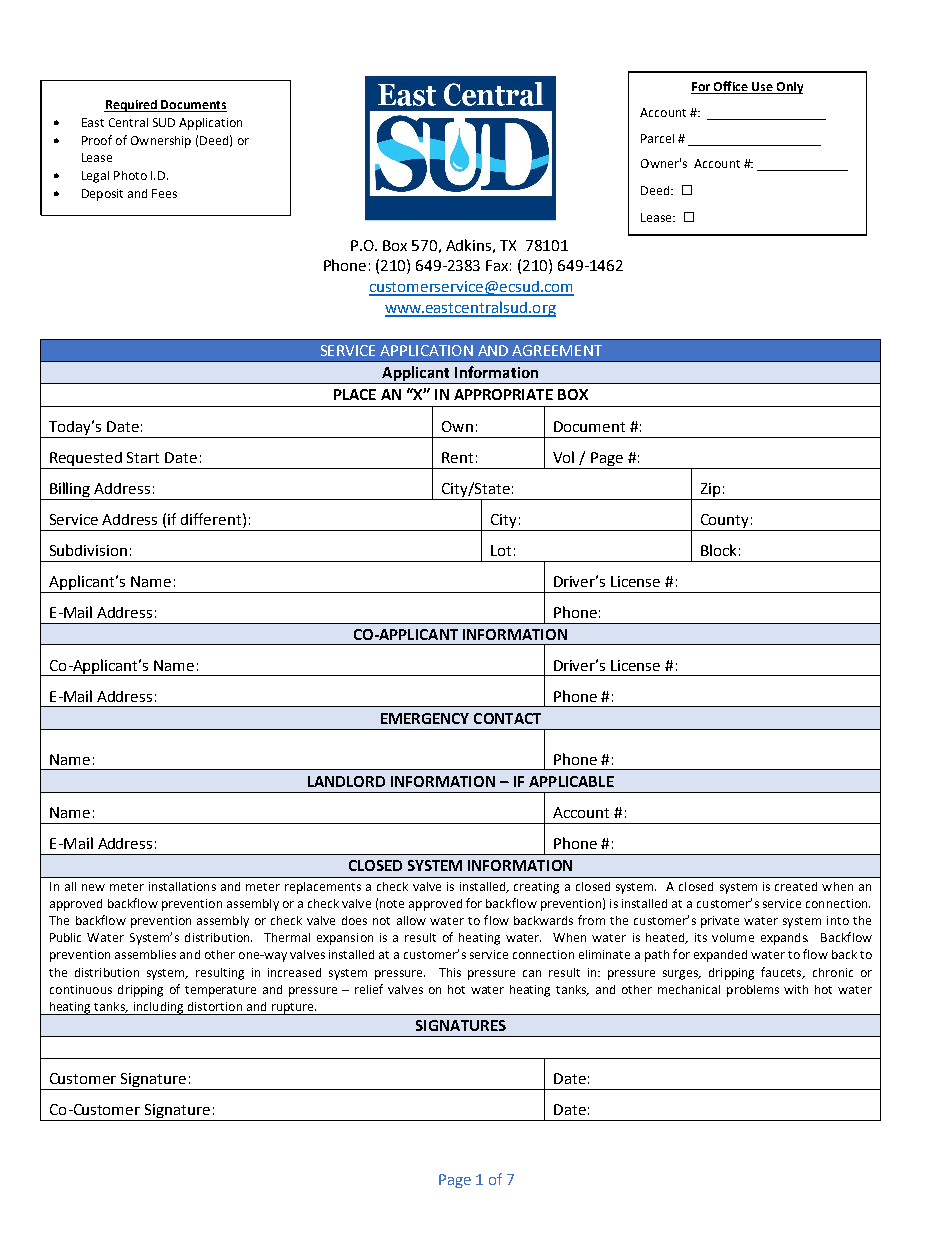 This image has height=1233, width=952. I want to click on Parcel, so click(657, 138).
